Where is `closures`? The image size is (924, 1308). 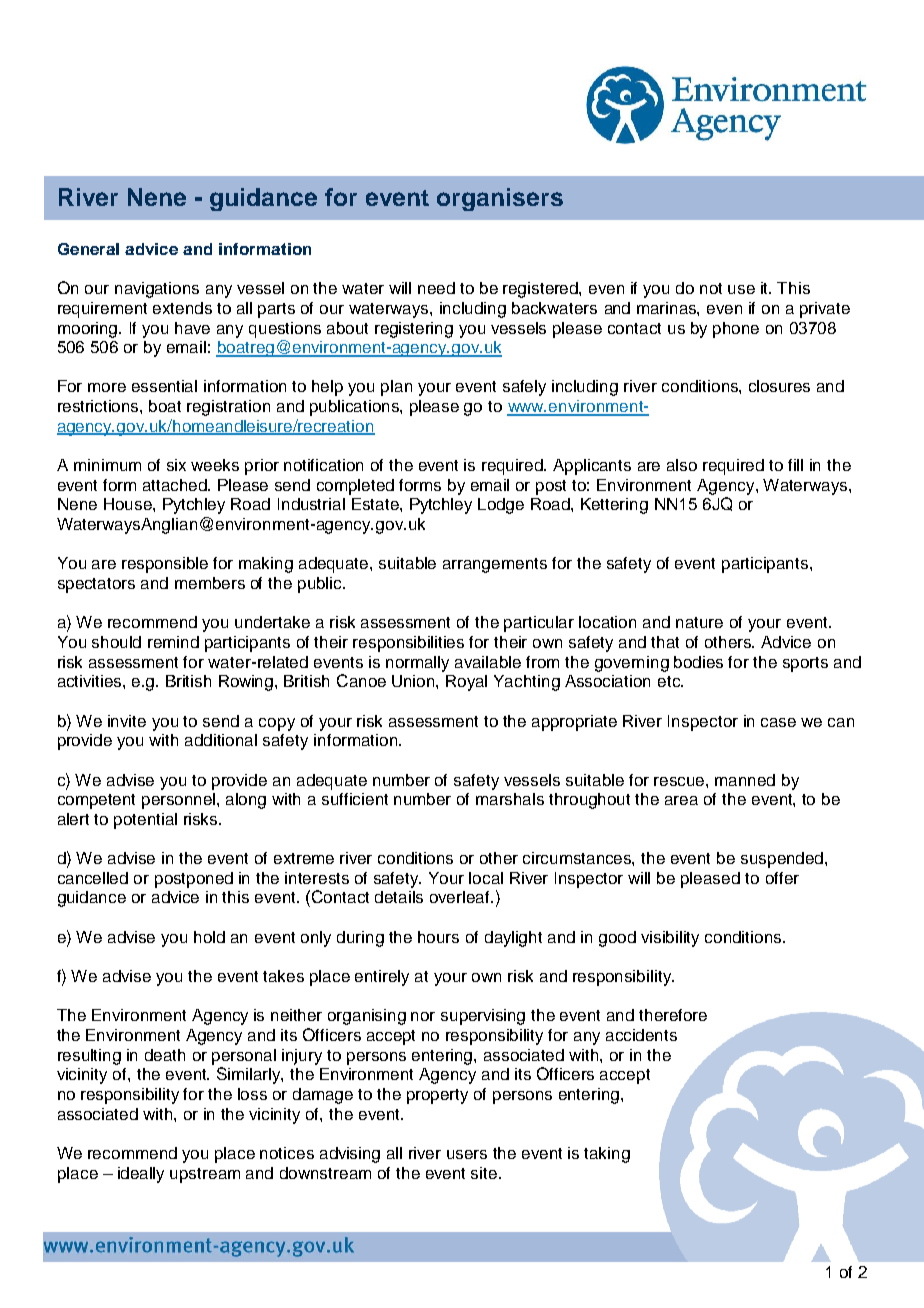
closures is located at coordinates (779, 386).
